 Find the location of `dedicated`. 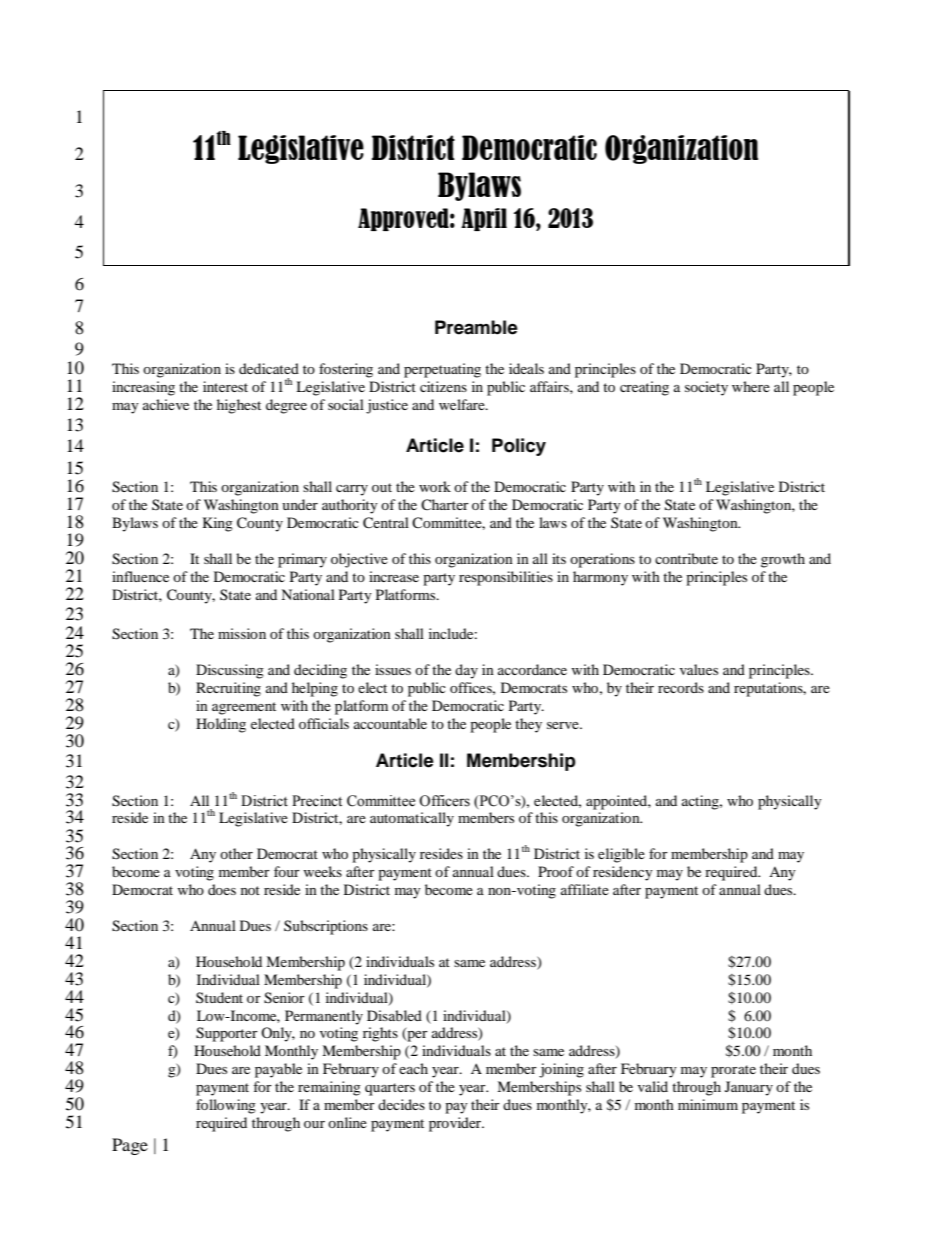

dedicated is located at coordinates (269, 368).
